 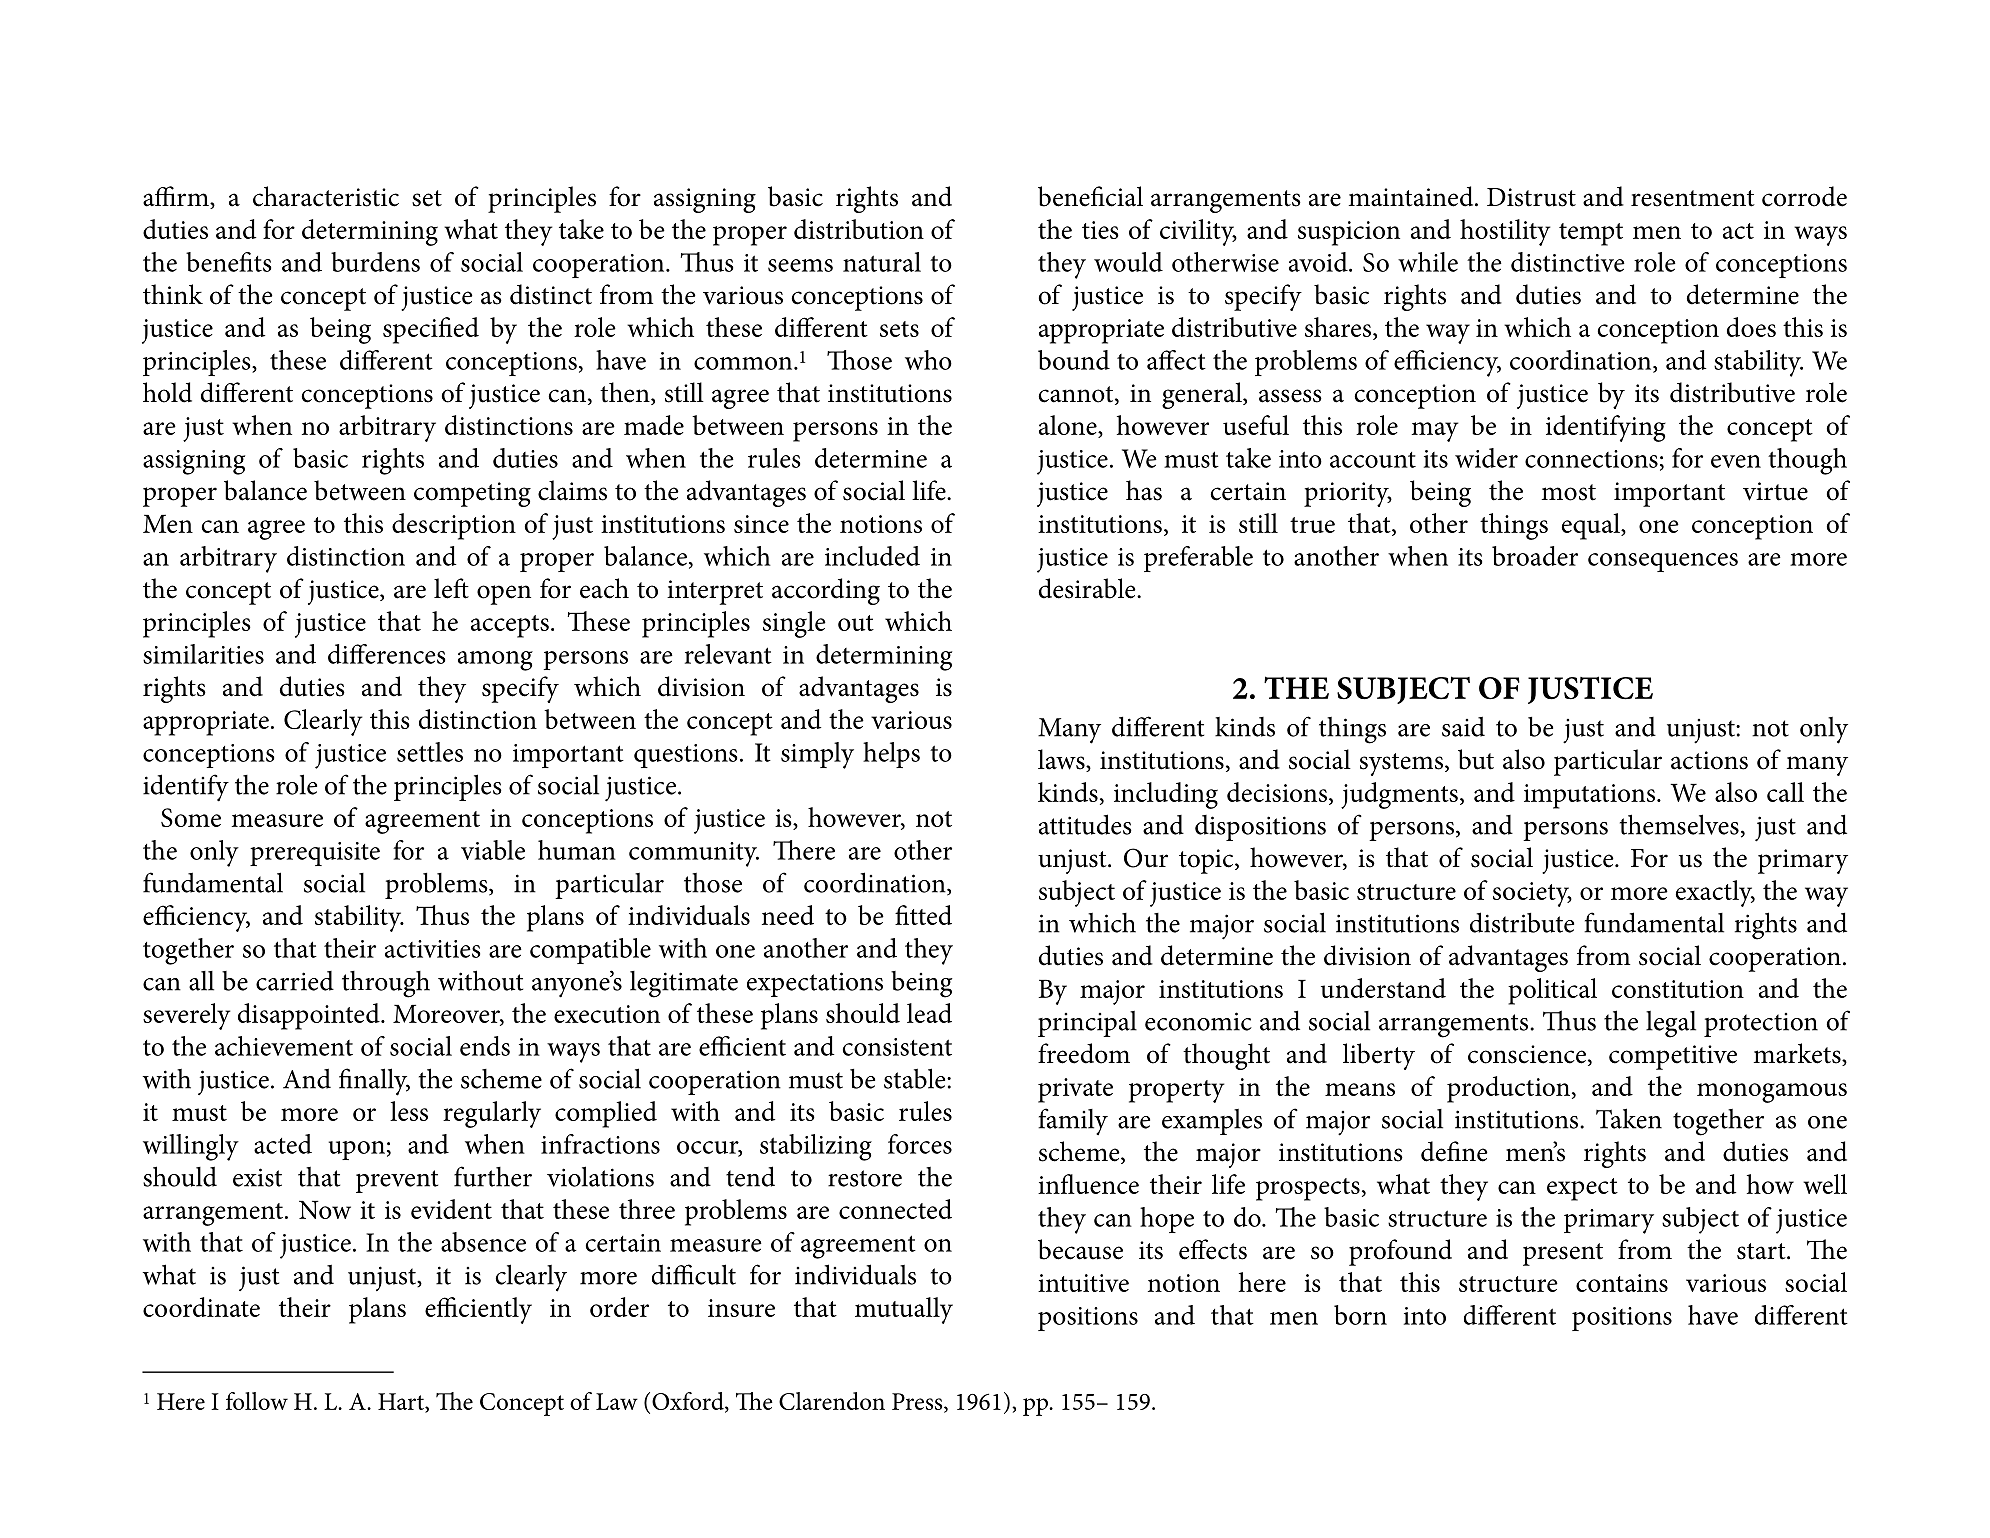 I want to click on stable, so click(x=916, y=1078).
